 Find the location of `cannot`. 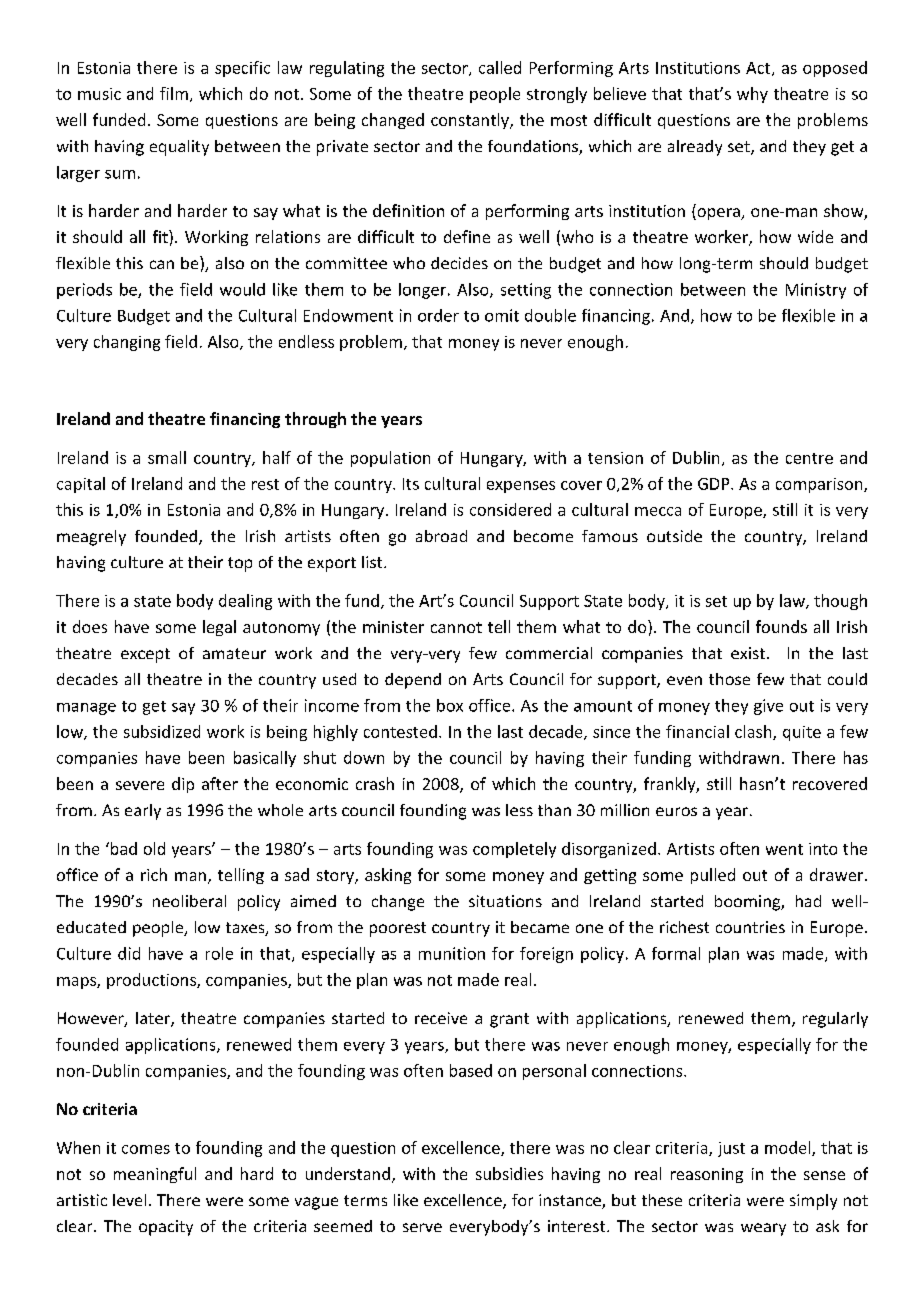

cannot is located at coordinates (456, 627).
